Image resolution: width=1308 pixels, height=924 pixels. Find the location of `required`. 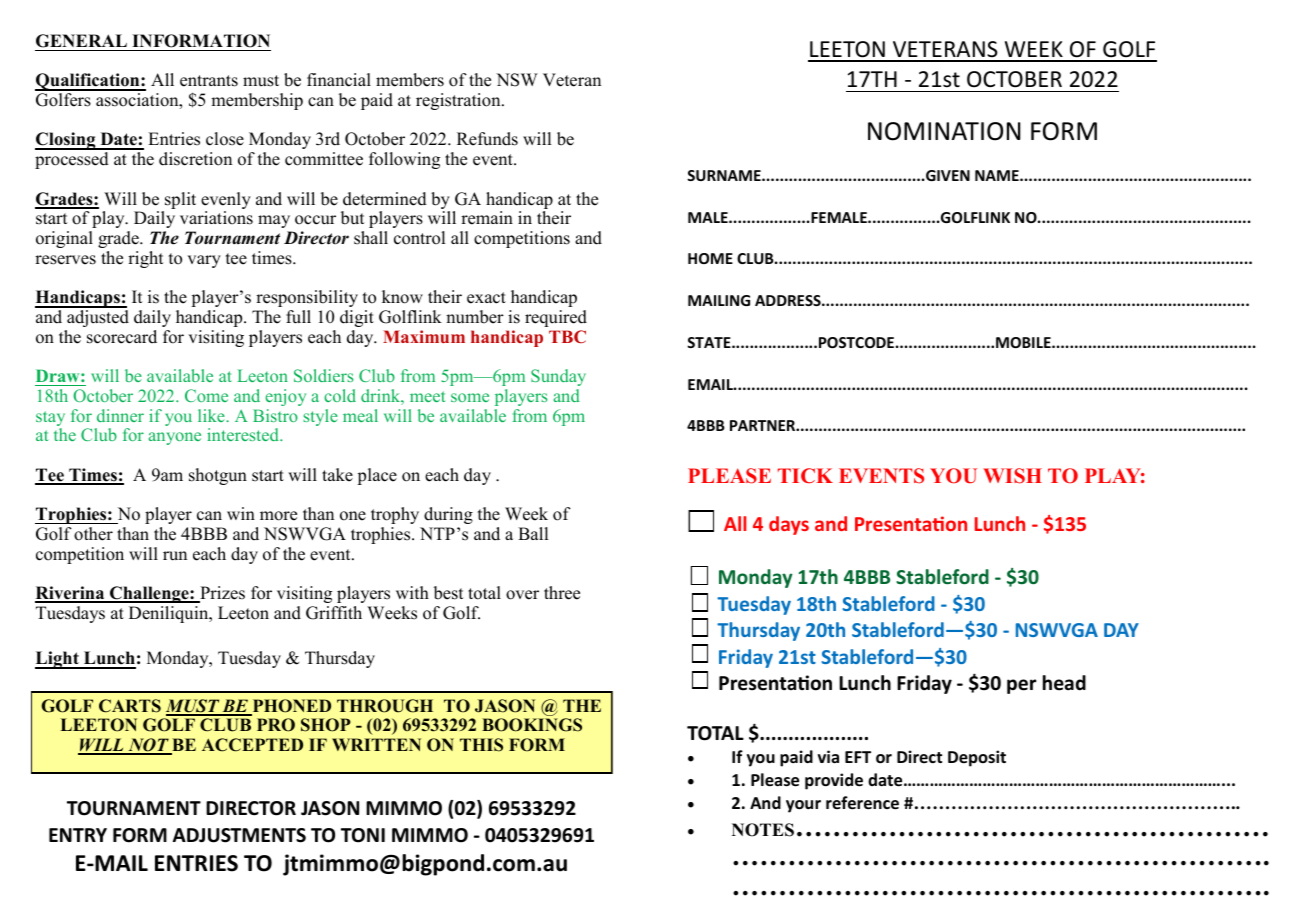

required is located at coordinates (556, 318).
